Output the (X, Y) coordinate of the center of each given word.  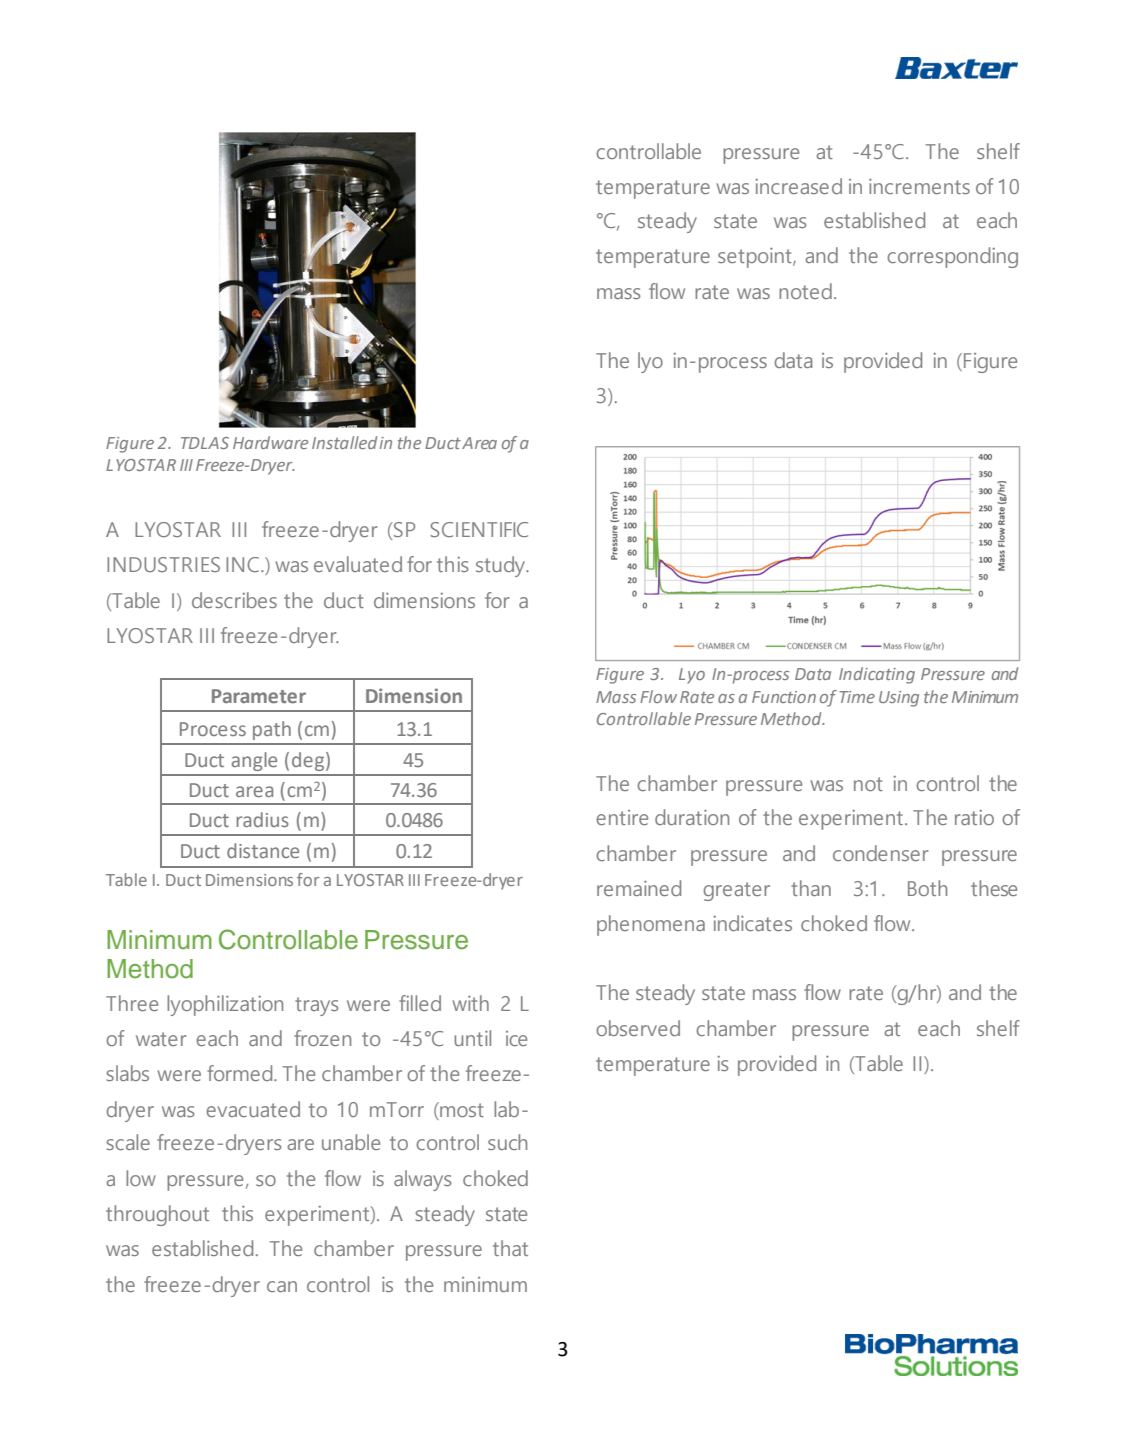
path (272, 730)
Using (899, 699)
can (282, 1286)
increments (919, 186)
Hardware (270, 442)
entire (622, 817)
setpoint (756, 258)
